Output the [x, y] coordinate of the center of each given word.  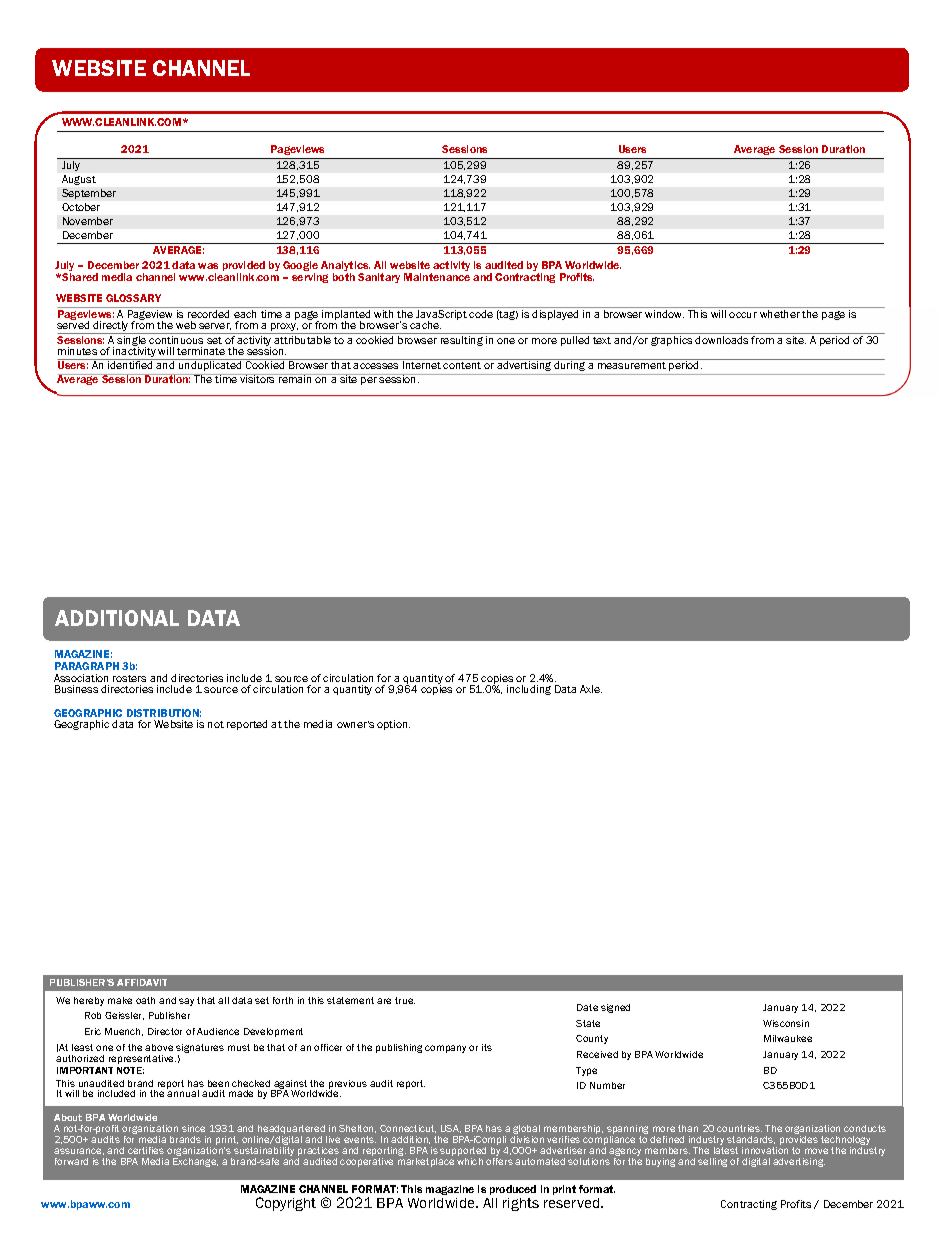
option [393, 725]
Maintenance [437, 277]
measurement [632, 365]
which [470, 1161]
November [88, 221]
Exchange [195, 1162]
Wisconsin [786, 1023]
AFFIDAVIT [142, 982]
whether [780, 314]
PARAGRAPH [87, 666]
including [529, 690]
